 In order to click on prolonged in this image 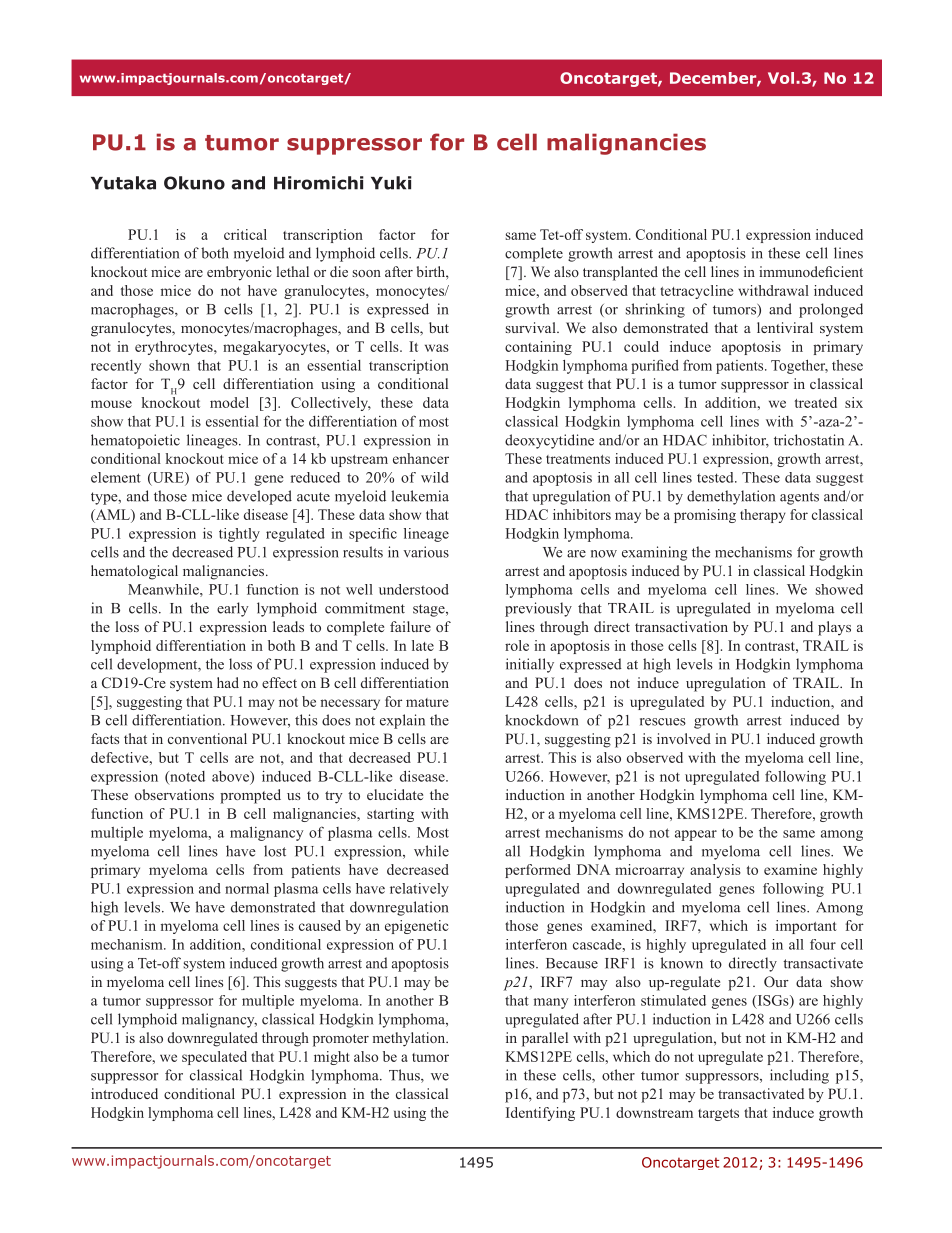, I will do `click(831, 310)`.
